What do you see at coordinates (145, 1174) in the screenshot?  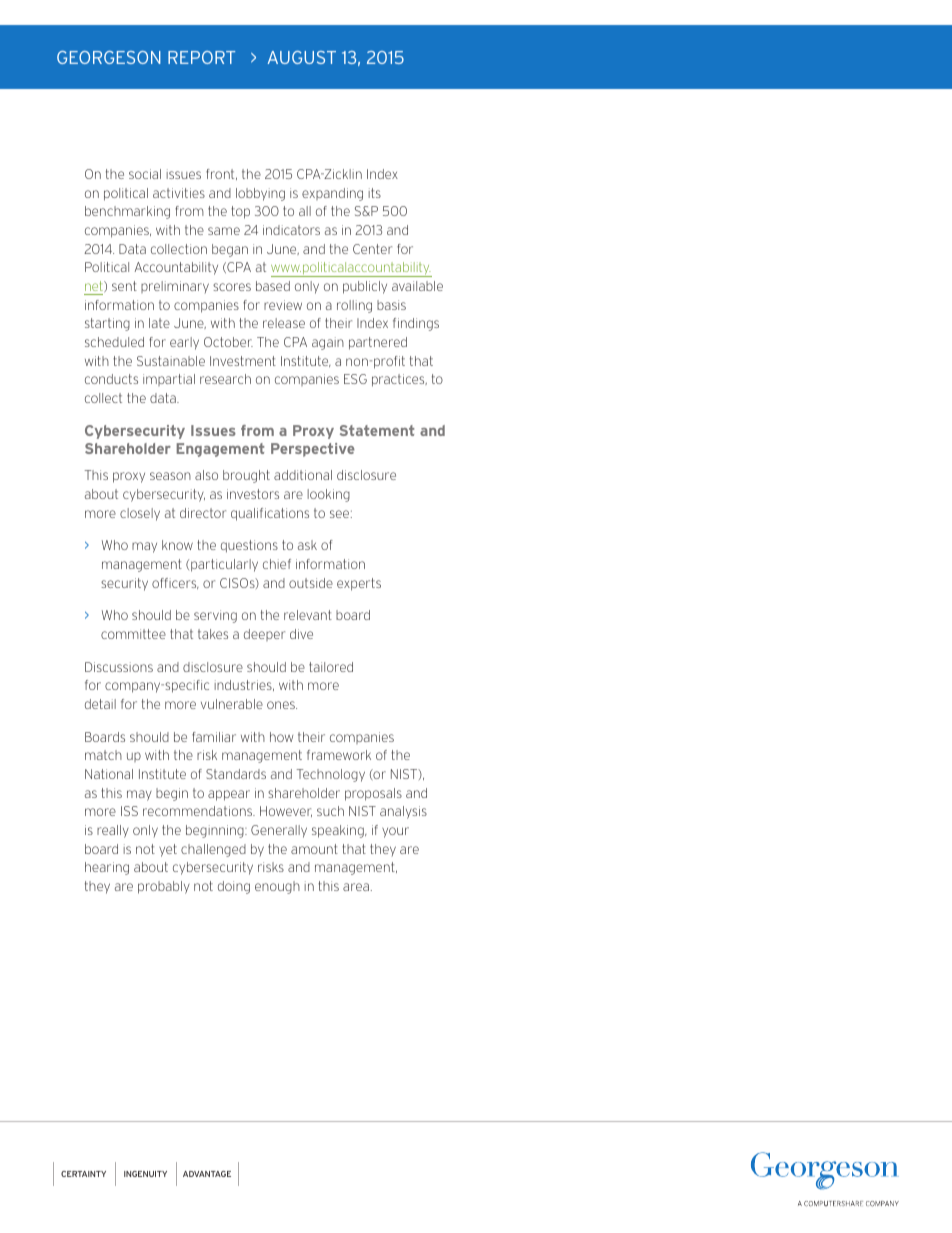 I see `ingenuity` at bounding box center [145, 1174].
